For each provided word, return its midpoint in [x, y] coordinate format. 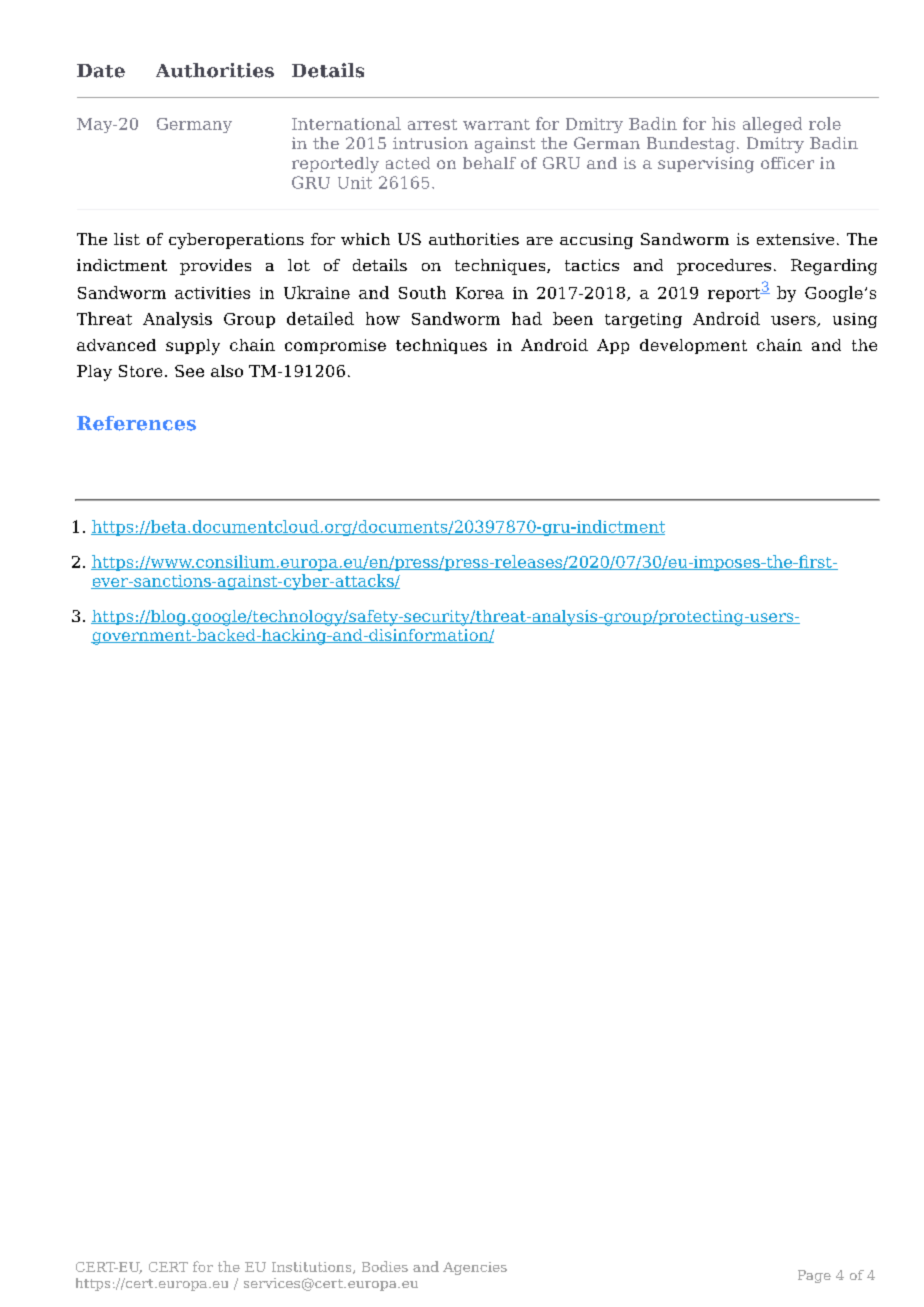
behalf [489, 163]
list [127, 239]
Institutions [313, 1268]
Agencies [475, 1268]
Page [814, 1276]
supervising [706, 165]
